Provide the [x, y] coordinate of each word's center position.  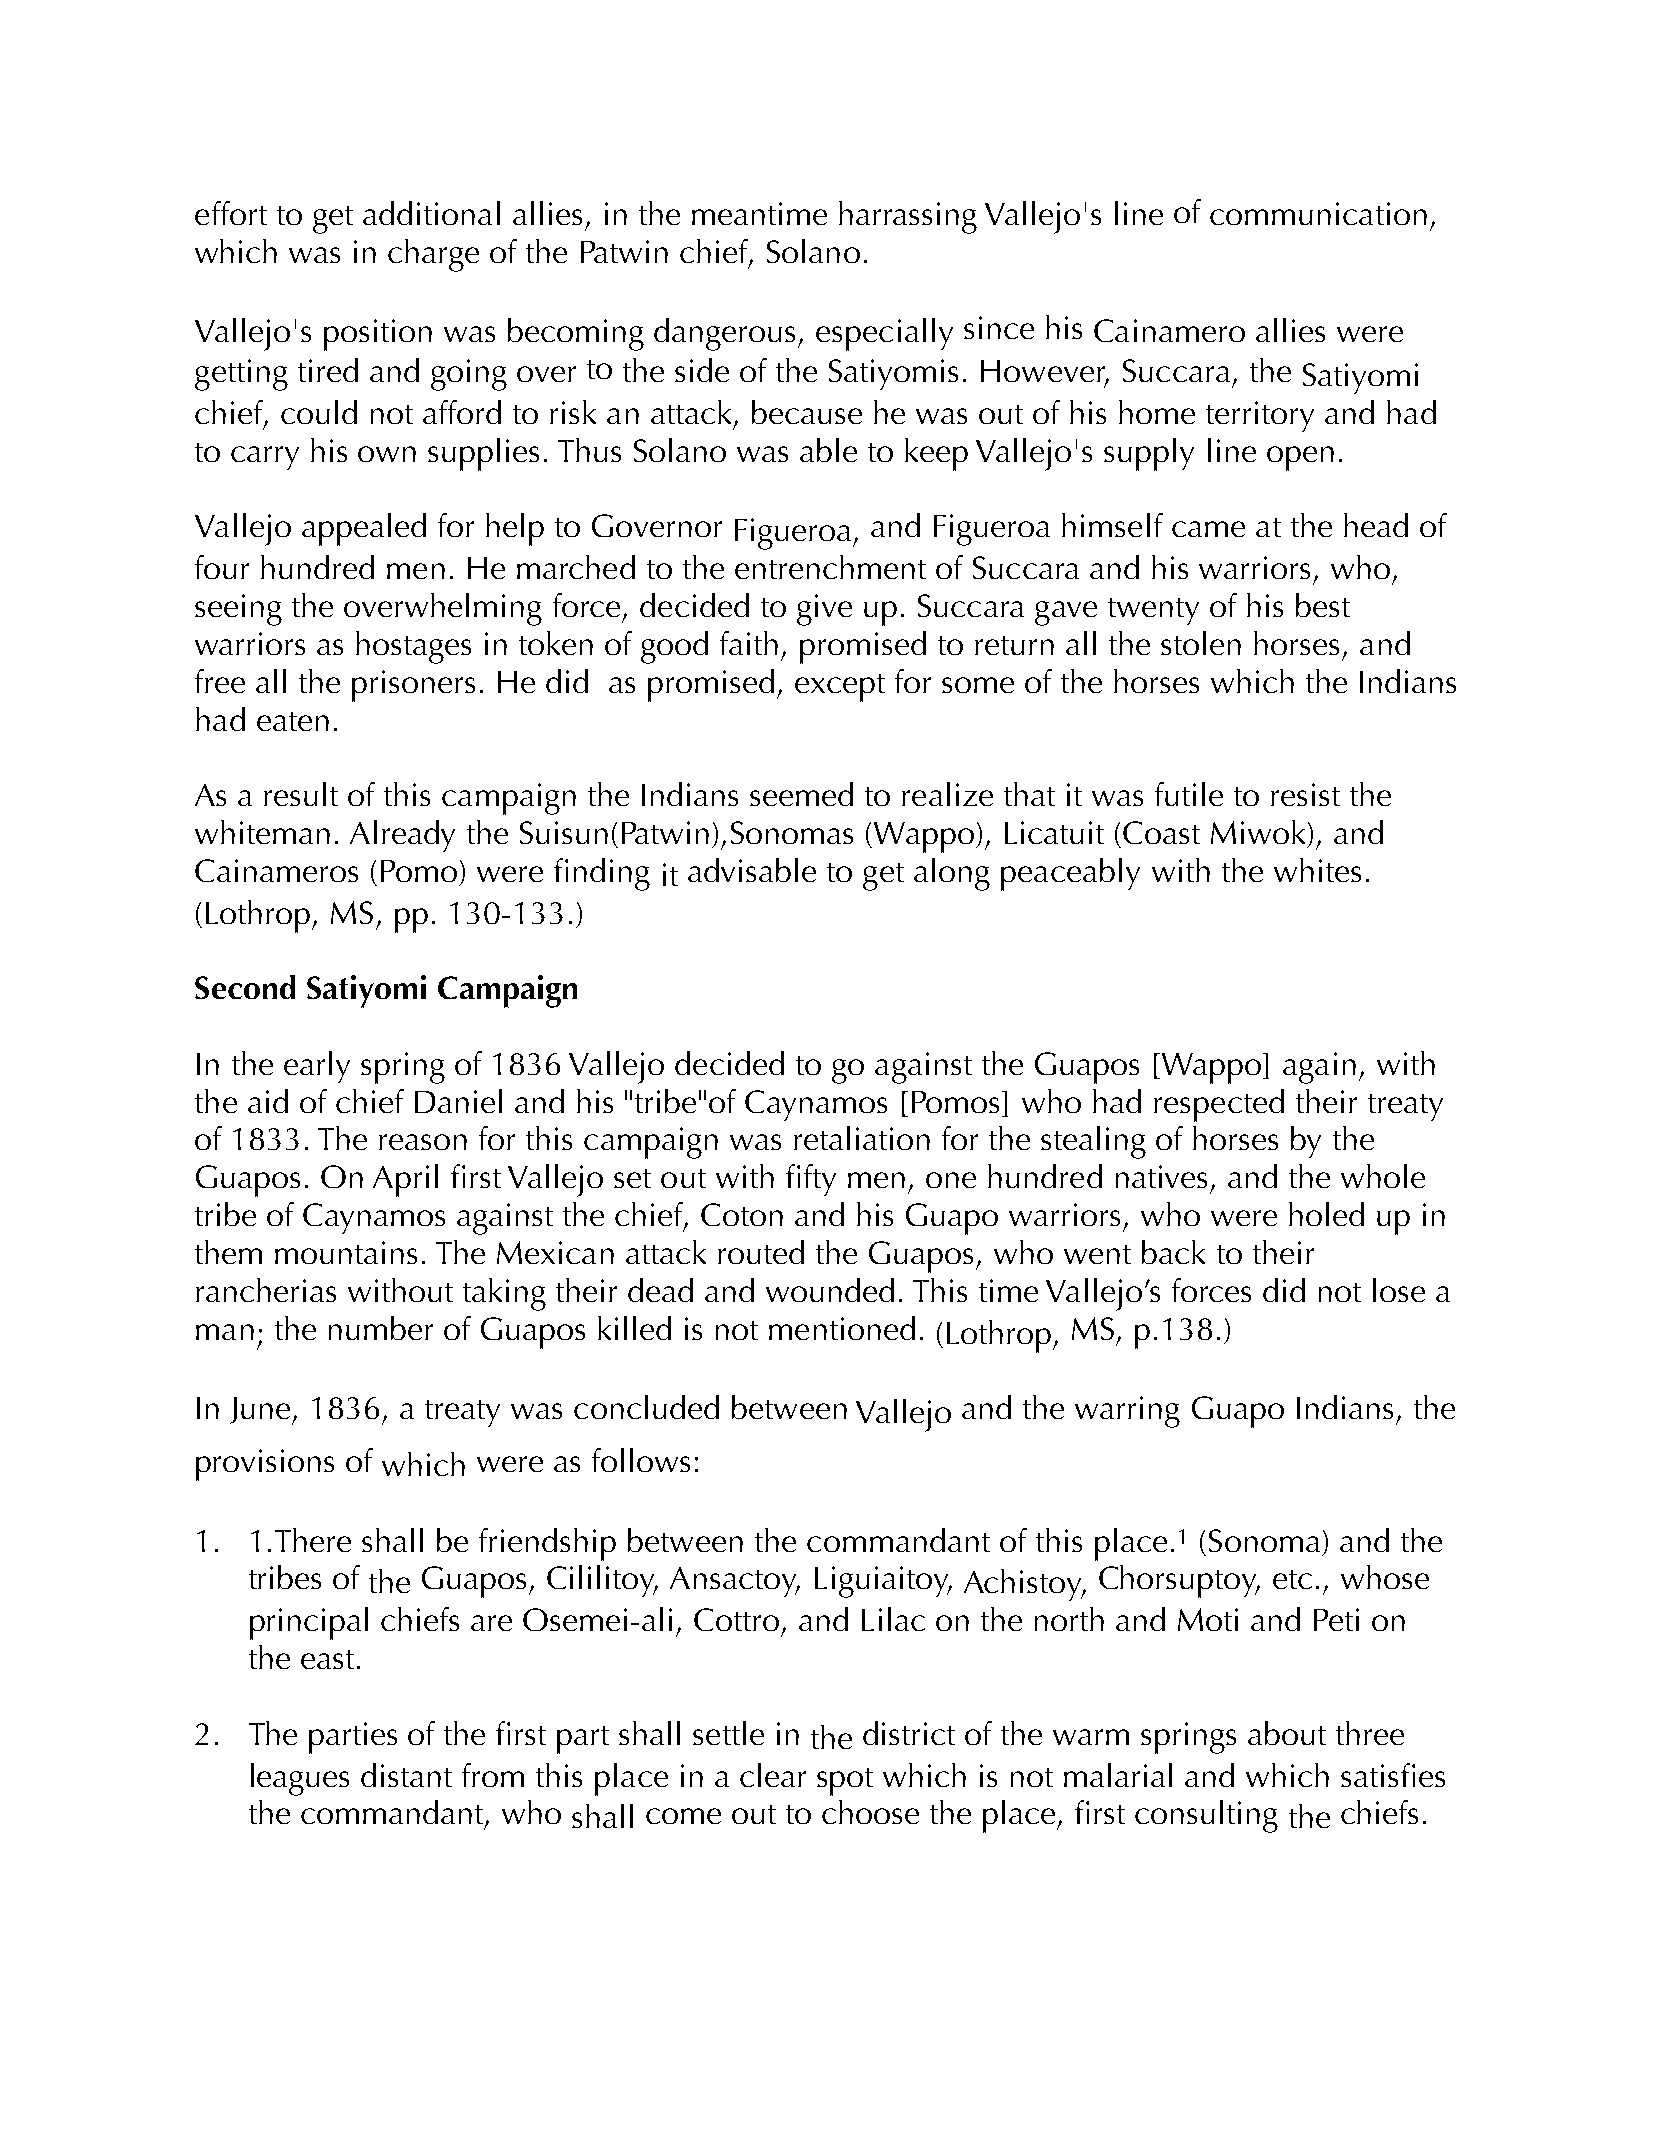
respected [1219, 1105]
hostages [413, 647]
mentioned [842, 1328]
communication [1318, 213]
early [317, 1067]
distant [406, 1775]
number [381, 1328]
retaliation [862, 1138]
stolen [1201, 643]
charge [433, 255]
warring [1127, 1412]
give [824, 610]
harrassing [908, 217]
